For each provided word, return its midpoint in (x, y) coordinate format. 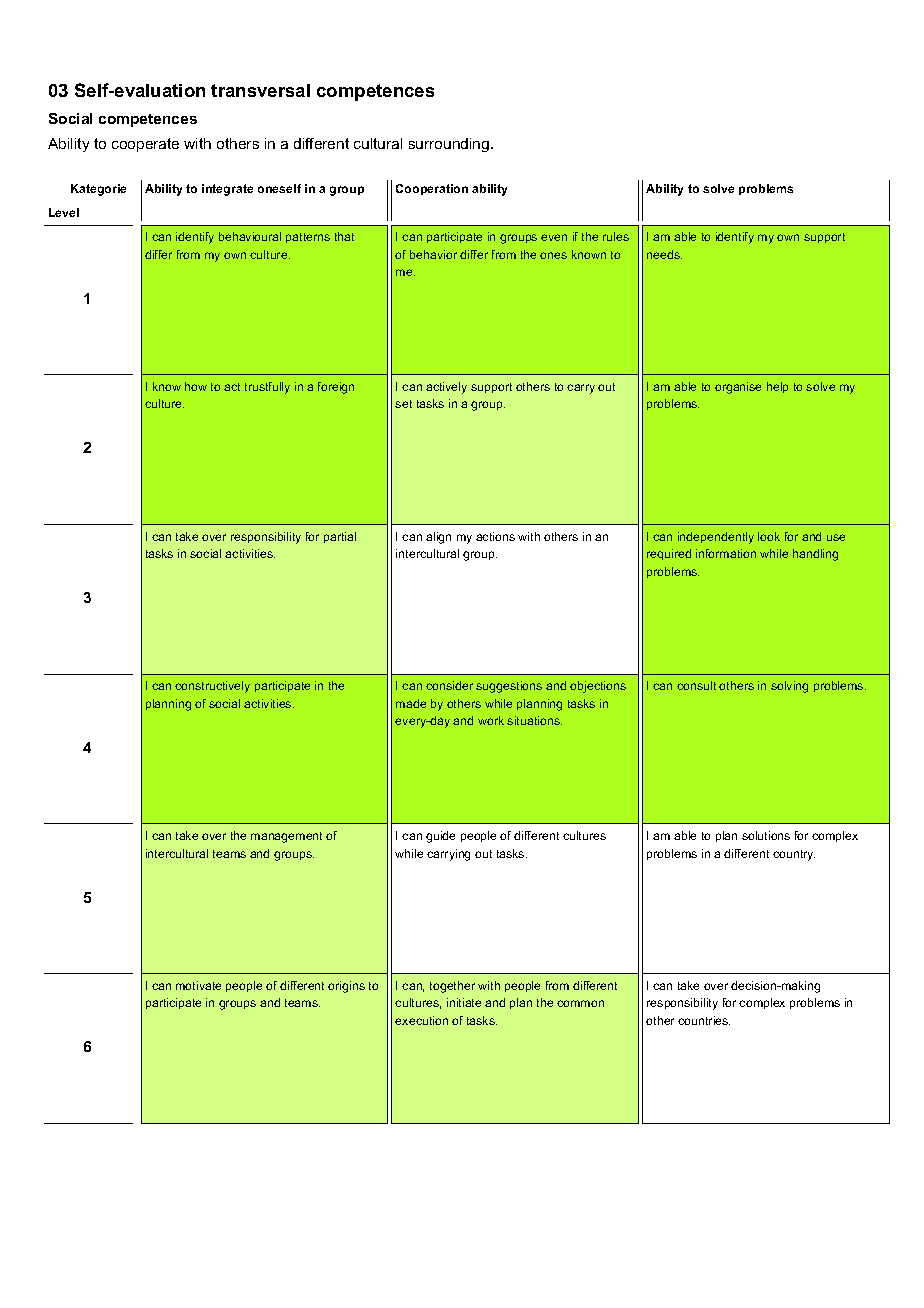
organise (738, 388)
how (196, 386)
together (452, 987)
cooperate (145, 145)
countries (704, 1020)
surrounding (450, 145)
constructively (212, 687)
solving (789, 687)
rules (616, 236)
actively (446, 388)
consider (449, 685)
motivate (198, 985)
